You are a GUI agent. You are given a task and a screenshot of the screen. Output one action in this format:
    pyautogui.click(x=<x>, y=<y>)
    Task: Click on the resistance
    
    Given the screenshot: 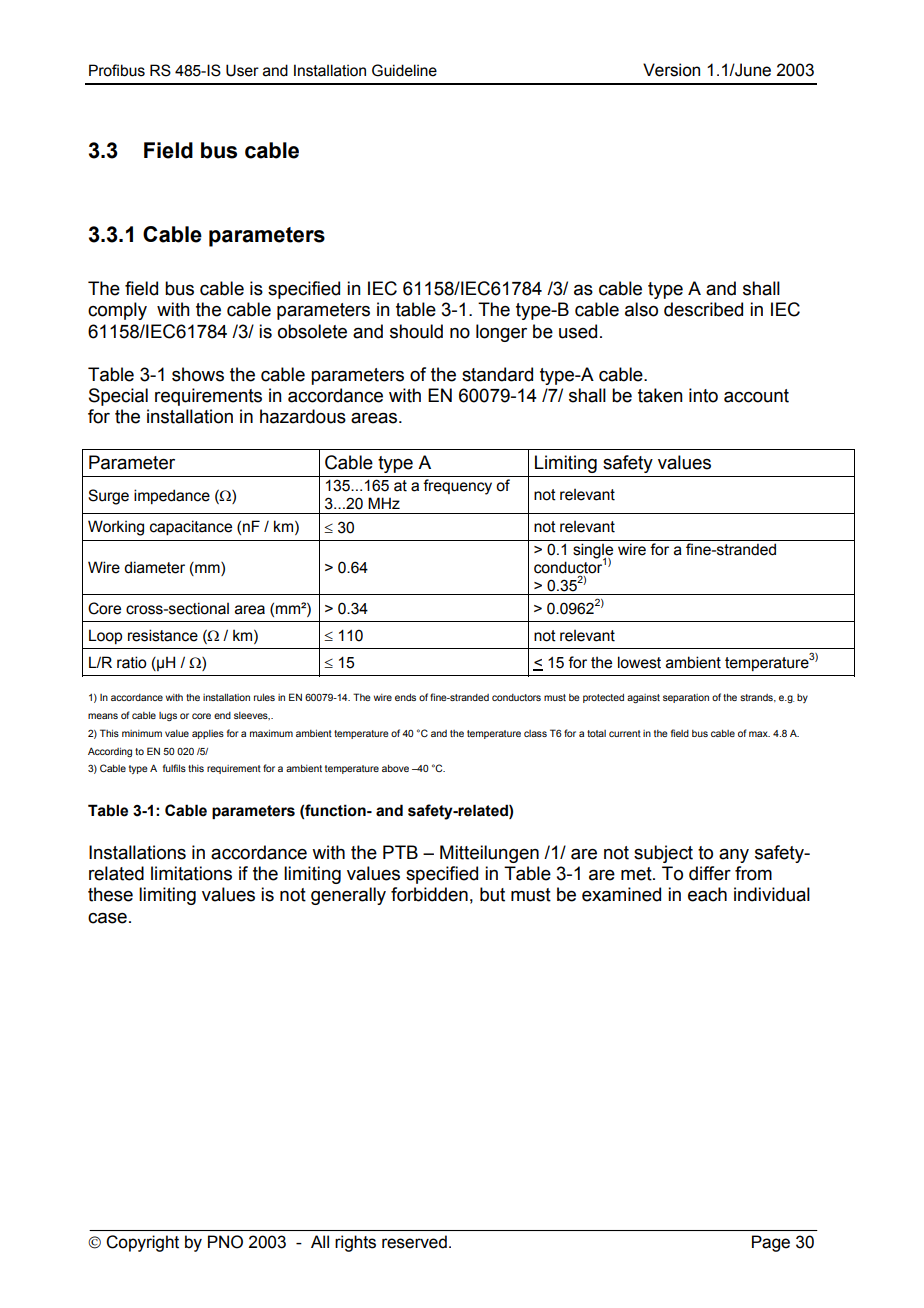 What is the action you would take?
    pyautogui.click(x=163, y=635)
